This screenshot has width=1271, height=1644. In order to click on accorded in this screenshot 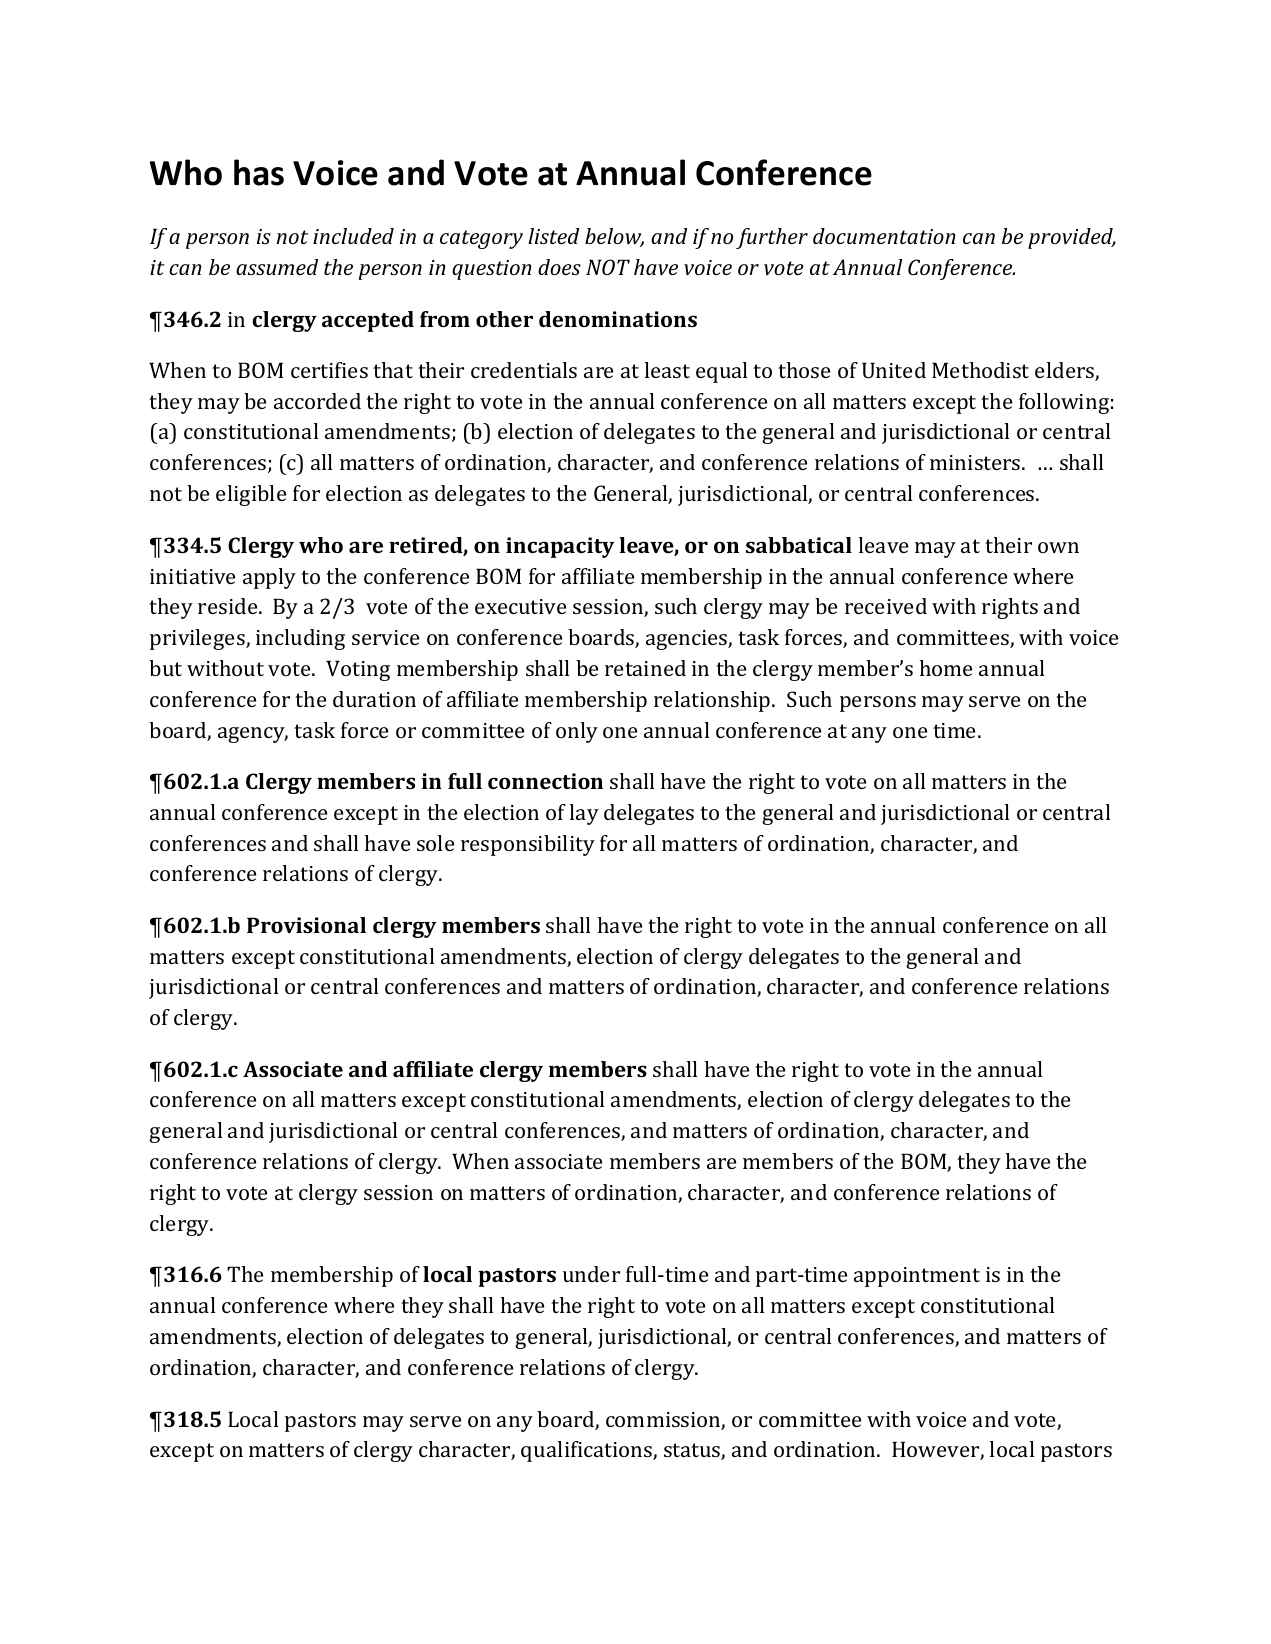, I will do `click(317, 401)`.
